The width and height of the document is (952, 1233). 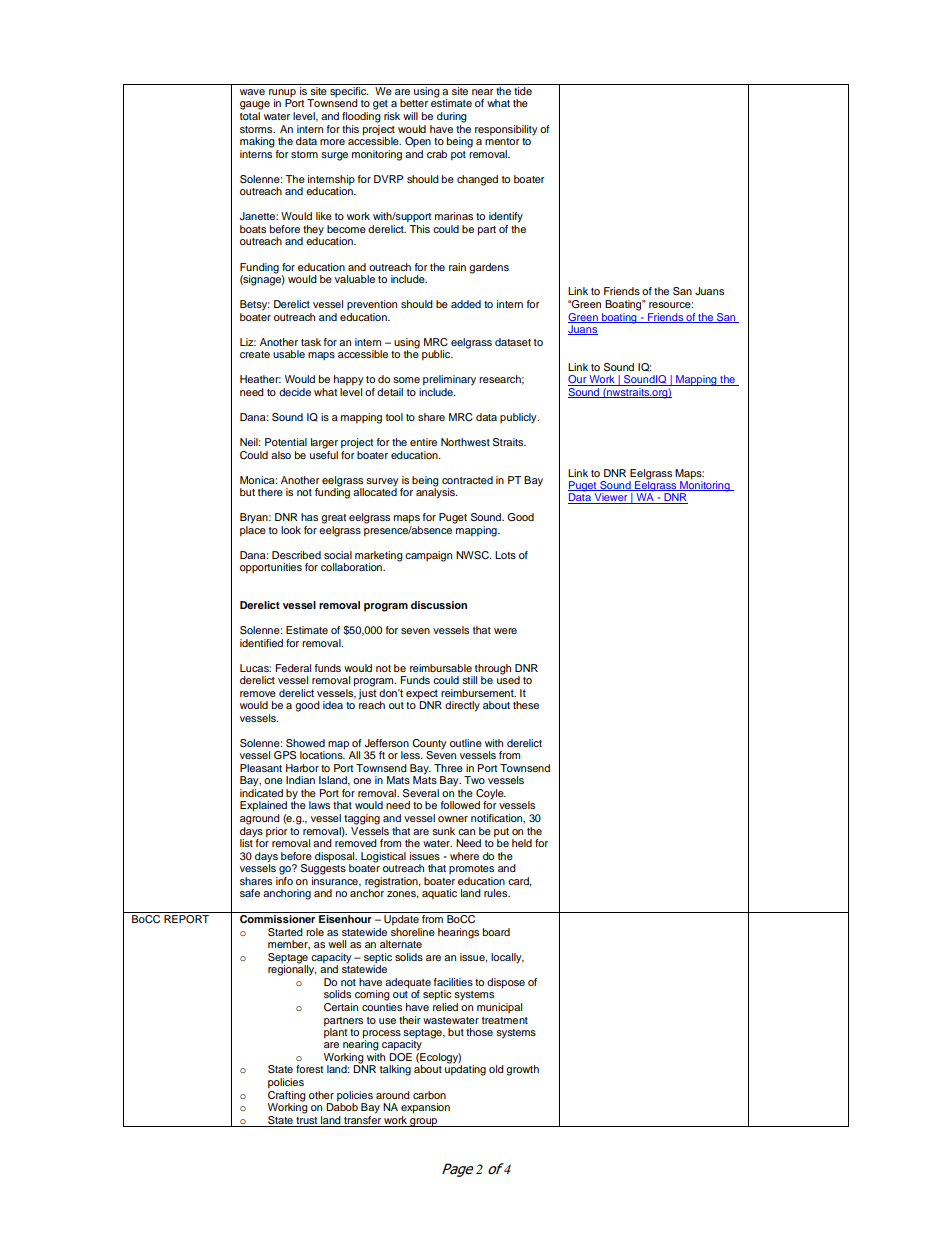 I want to click on GPS, so click(x=285, y=755).
